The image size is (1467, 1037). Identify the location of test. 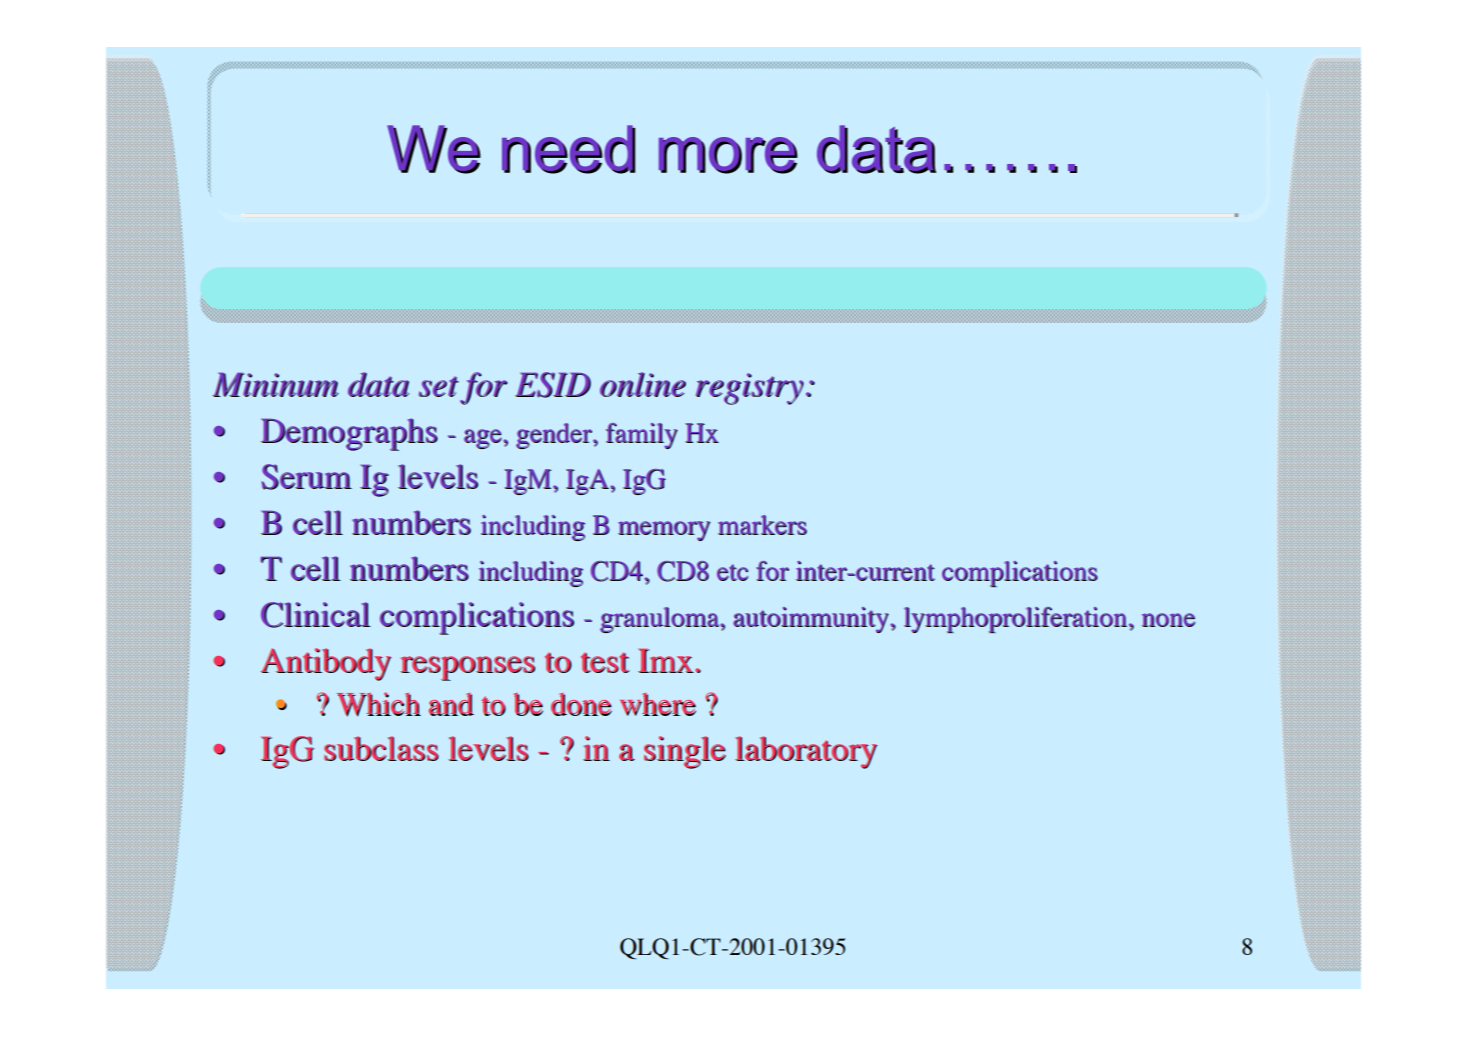
(605, 662).
